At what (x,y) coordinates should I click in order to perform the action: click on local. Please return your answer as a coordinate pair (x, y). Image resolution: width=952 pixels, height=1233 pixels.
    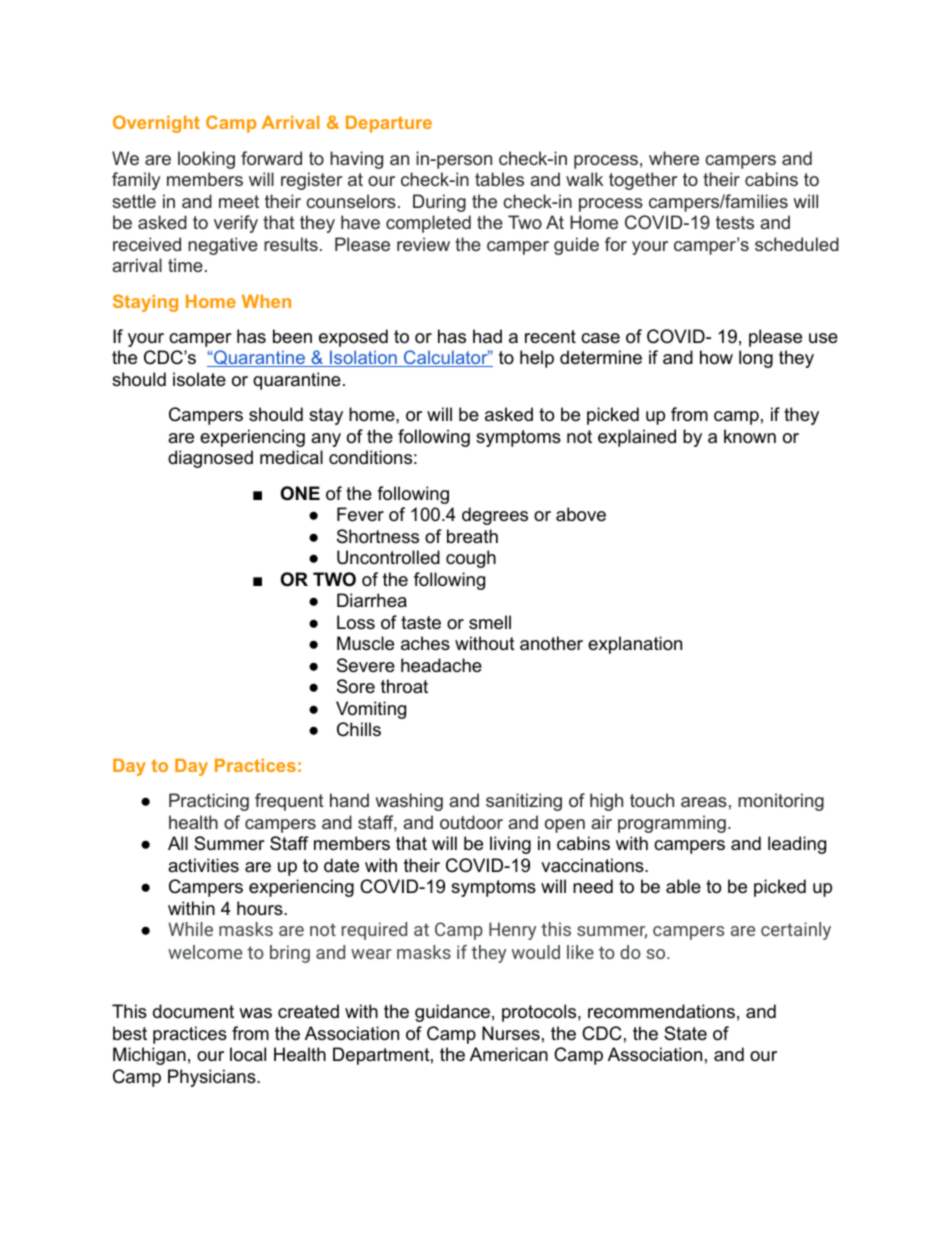
    Looking at the image, I should click on (248, 1054).
